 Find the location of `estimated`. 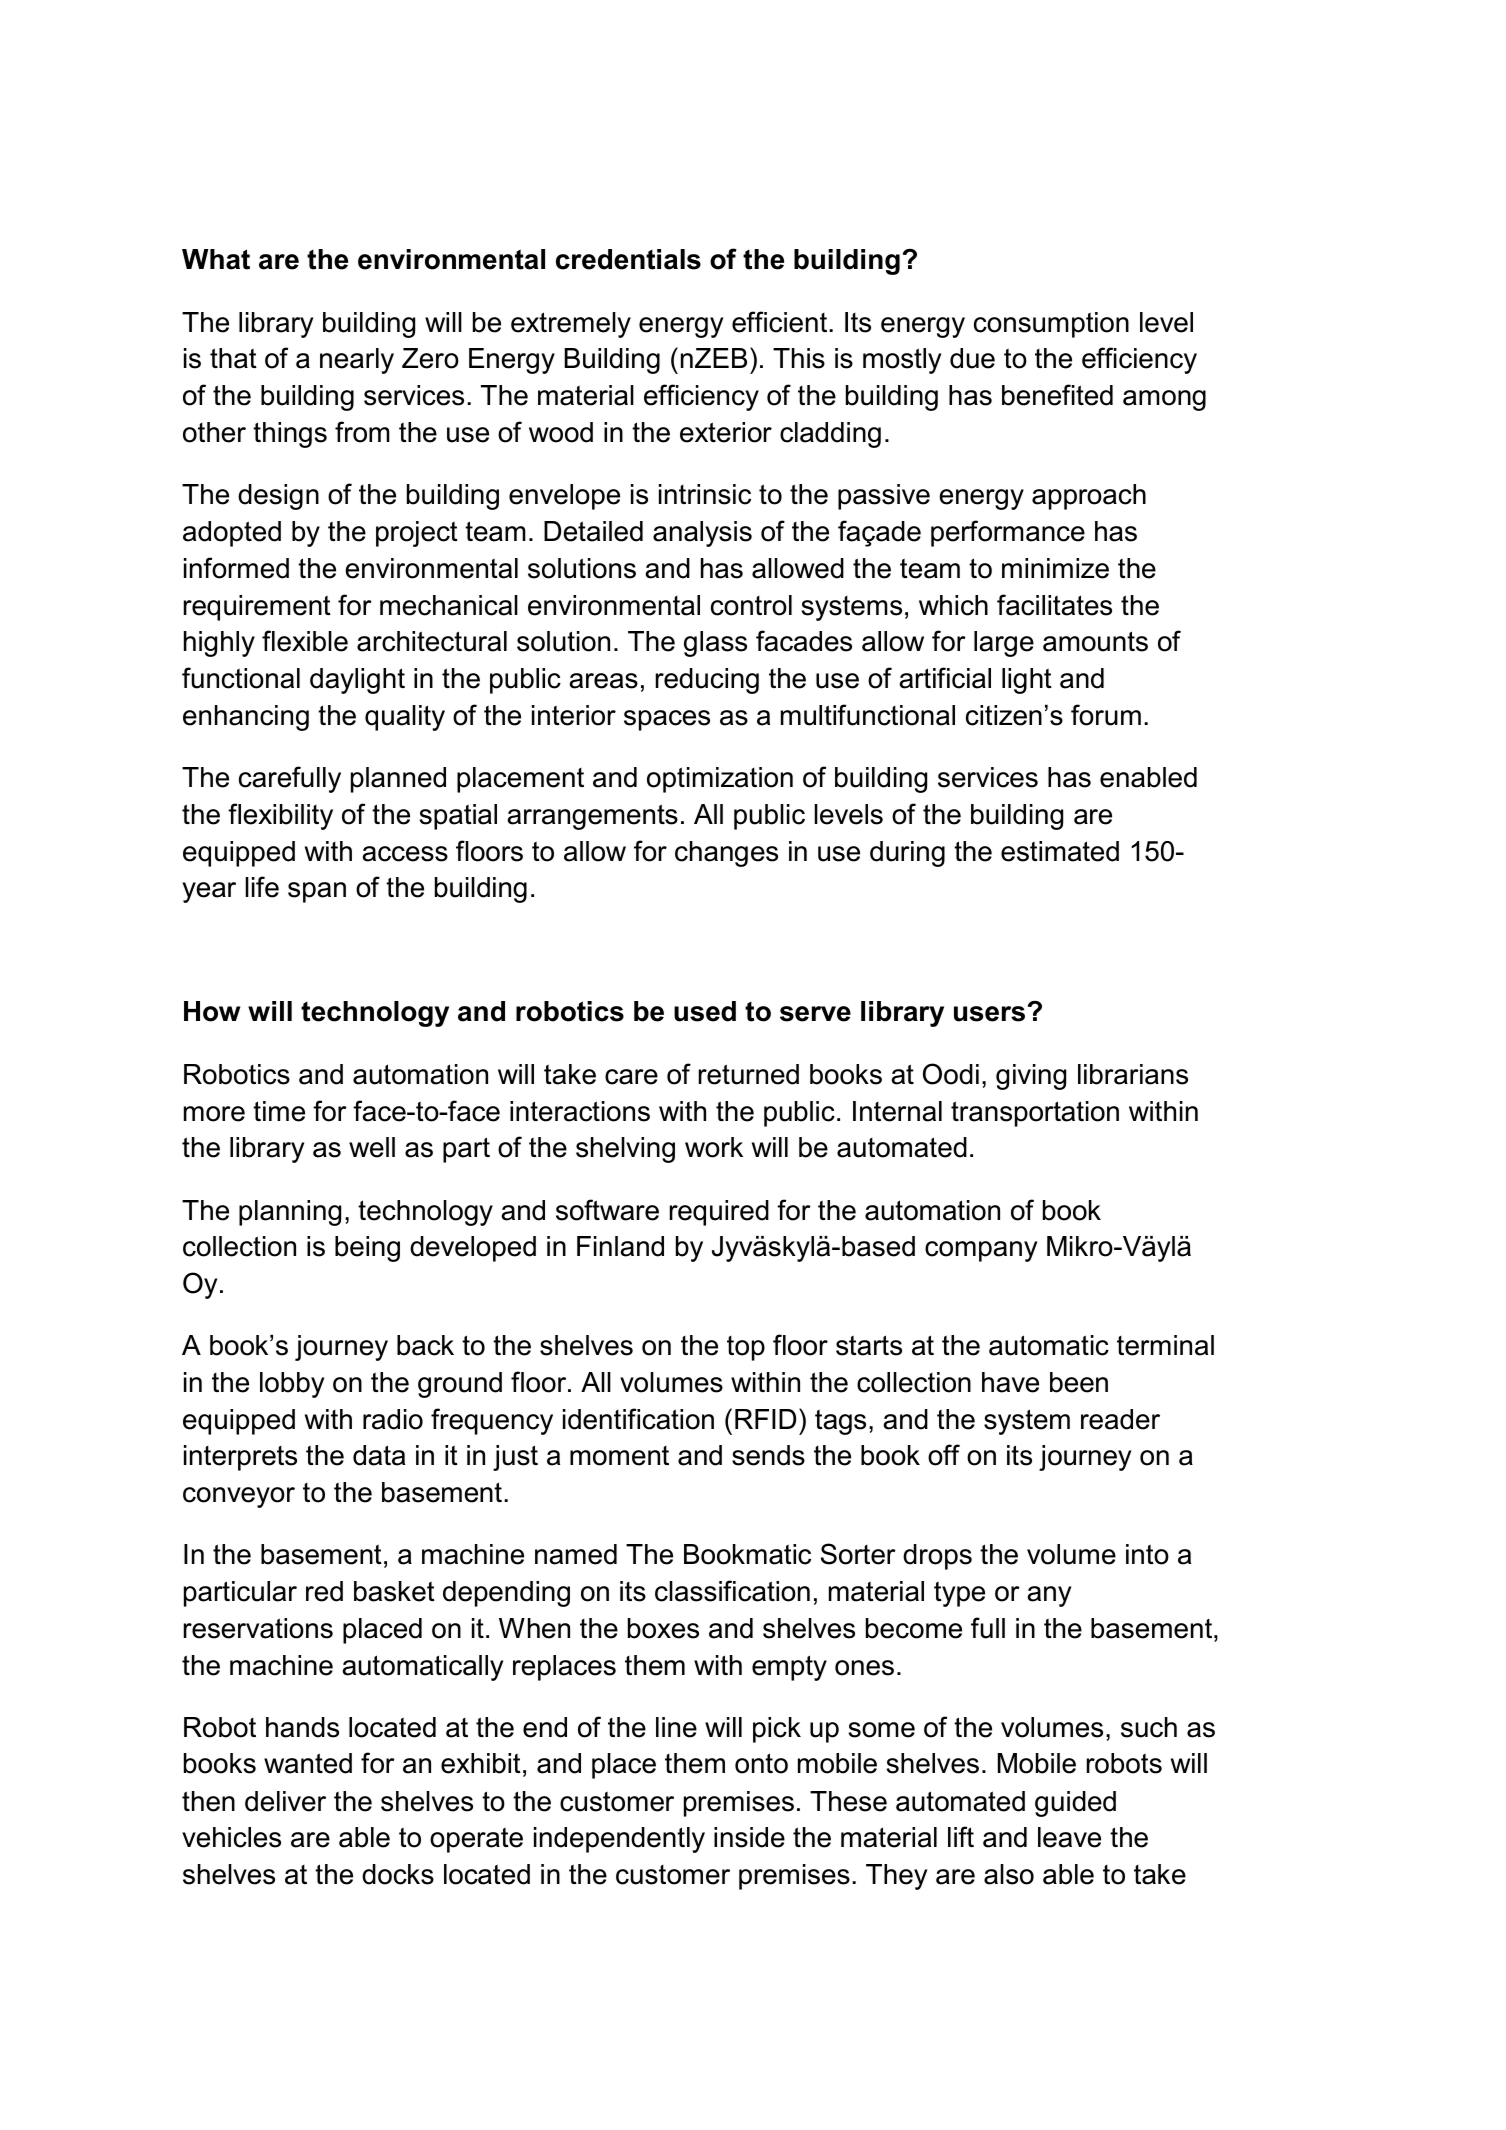

estimated is located at coordinates (1060, 851).
